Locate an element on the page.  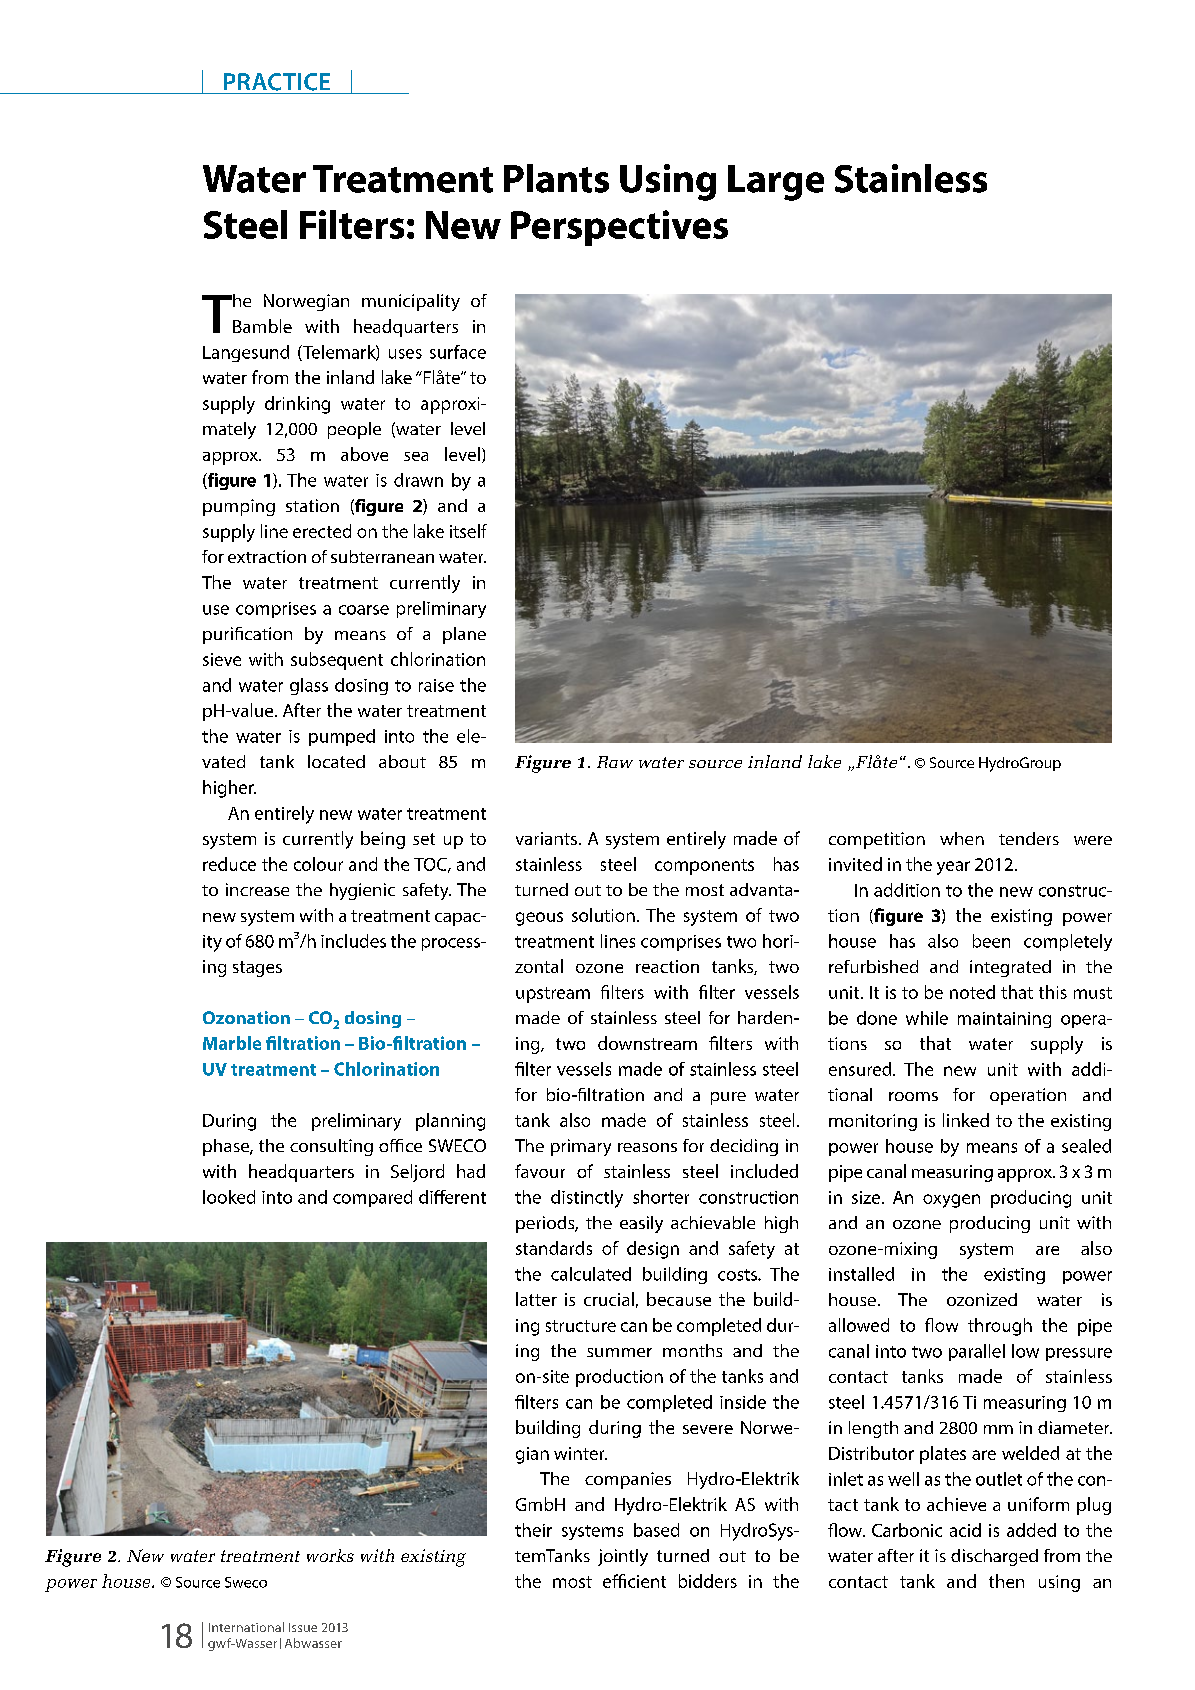
Plants is located at coordinates (556, 178).
